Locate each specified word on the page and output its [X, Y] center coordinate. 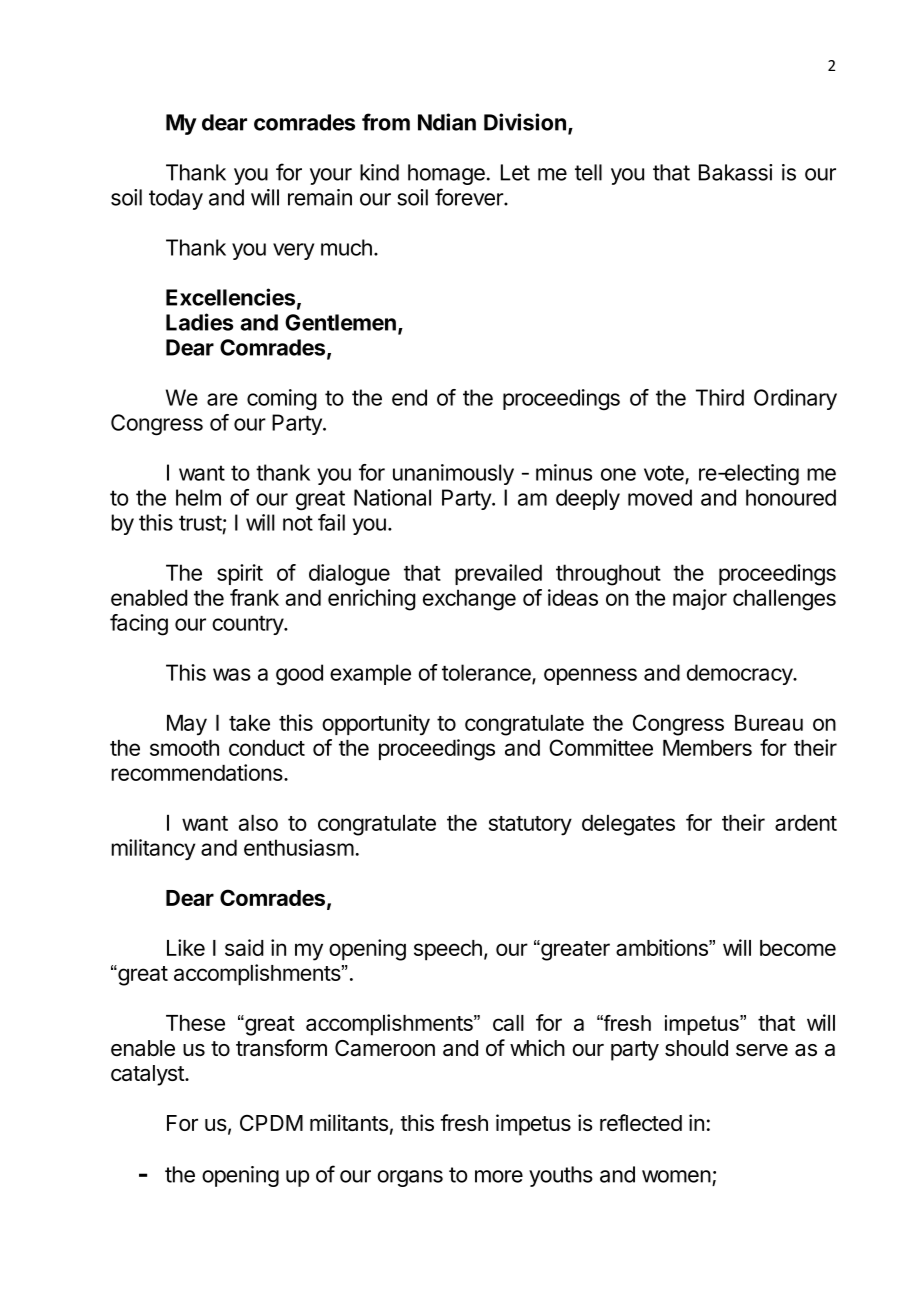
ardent [806, 823]
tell [588, 172]
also [258, 823]
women [676, 1176]
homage [446, 174]
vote [664, 473]
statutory [530, 826]
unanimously [453, 474]
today [176, 199]
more [499, 1176]
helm [198, 497]
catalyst [148, 1075]
